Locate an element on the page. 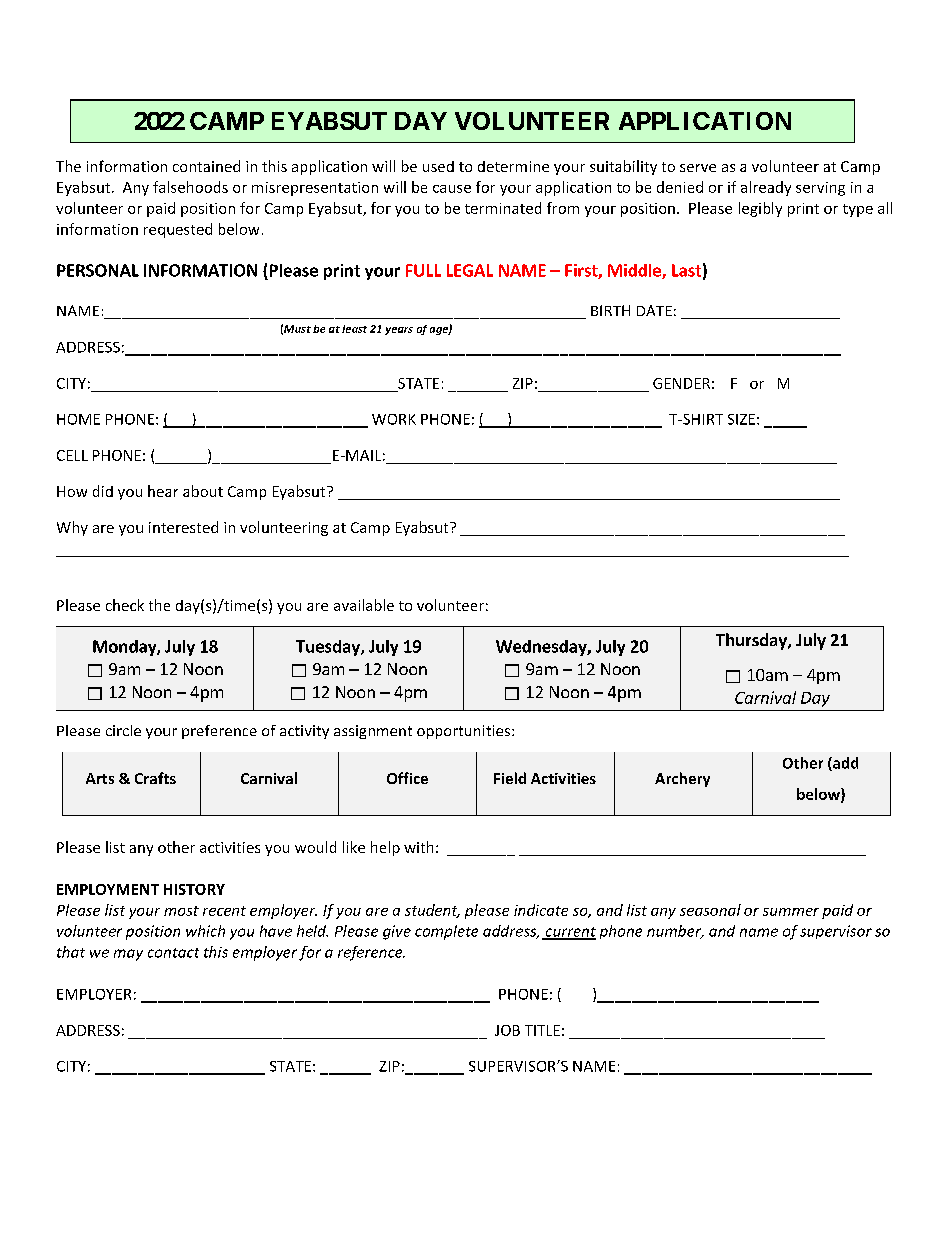 The width and height of the page is (952, 1233). Archery is located at coordinates (682, 779).
